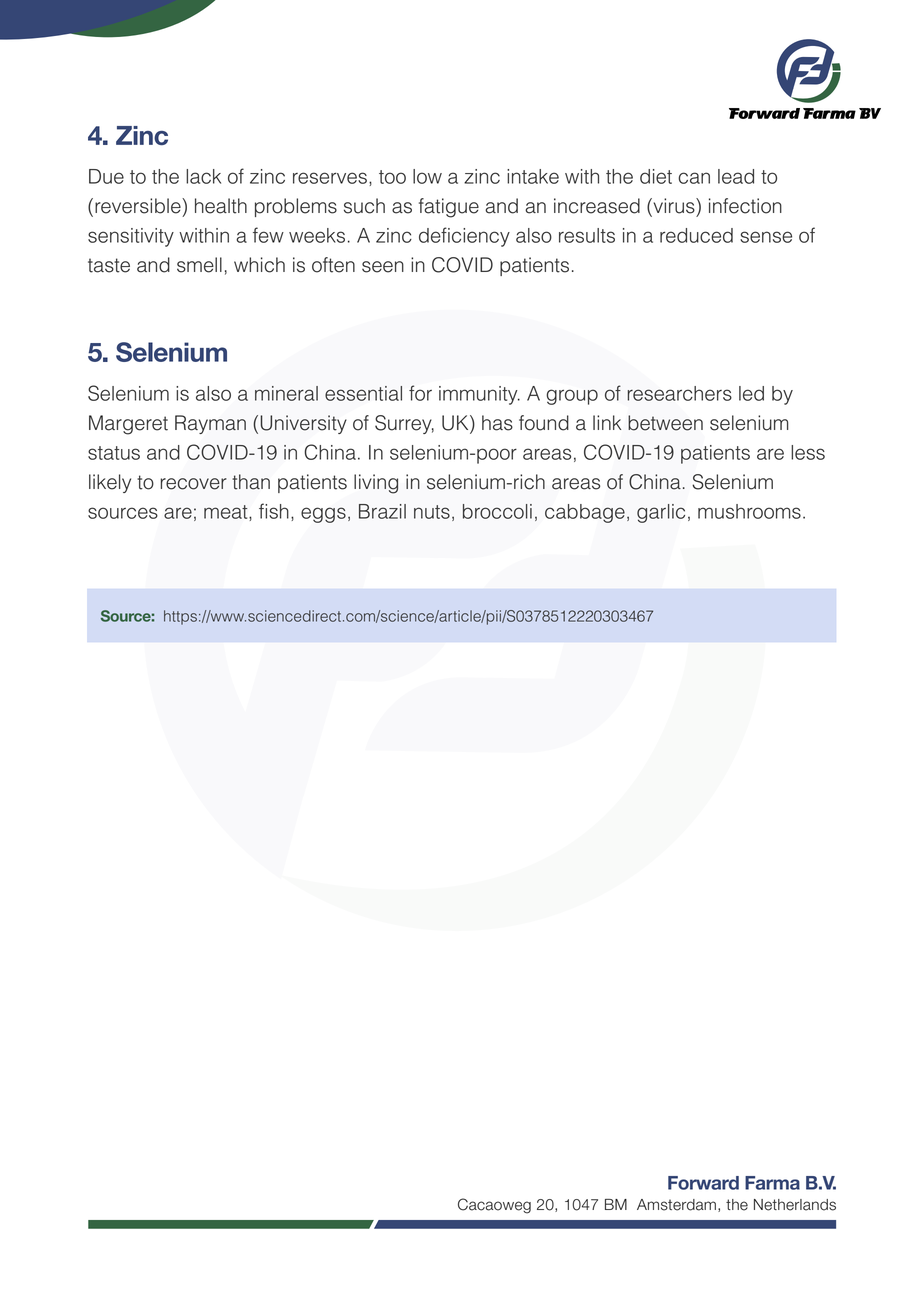 Image resolution: width=924 pixels, height=1308 pixels. I want to click on fatigue, so click(449, 208).
